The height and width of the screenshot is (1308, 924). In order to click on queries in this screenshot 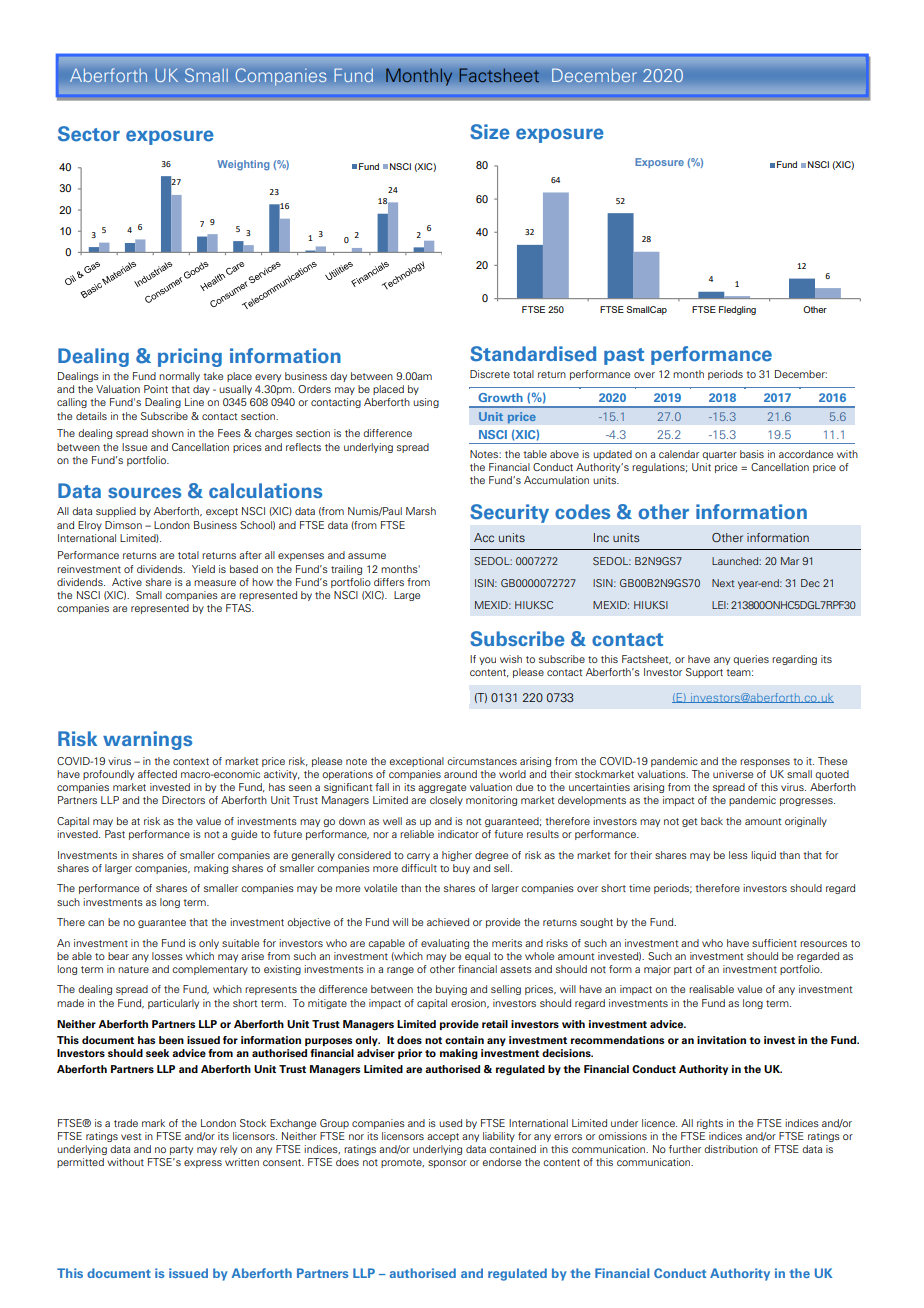, I will do `click(751, 660)`.
